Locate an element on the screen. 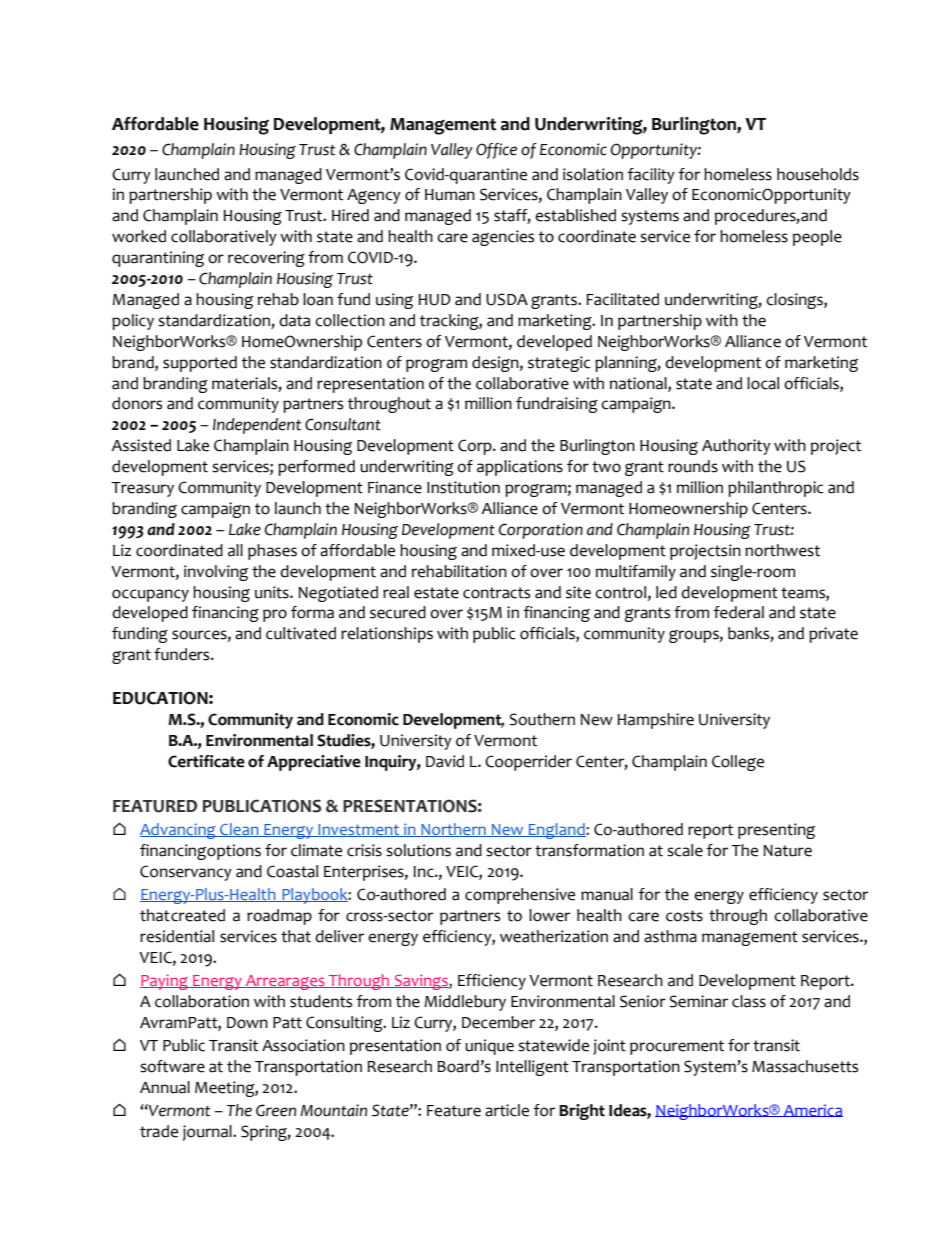 This screenshot has width=952, height=1233. federal is located at coordinates (738, 612).
